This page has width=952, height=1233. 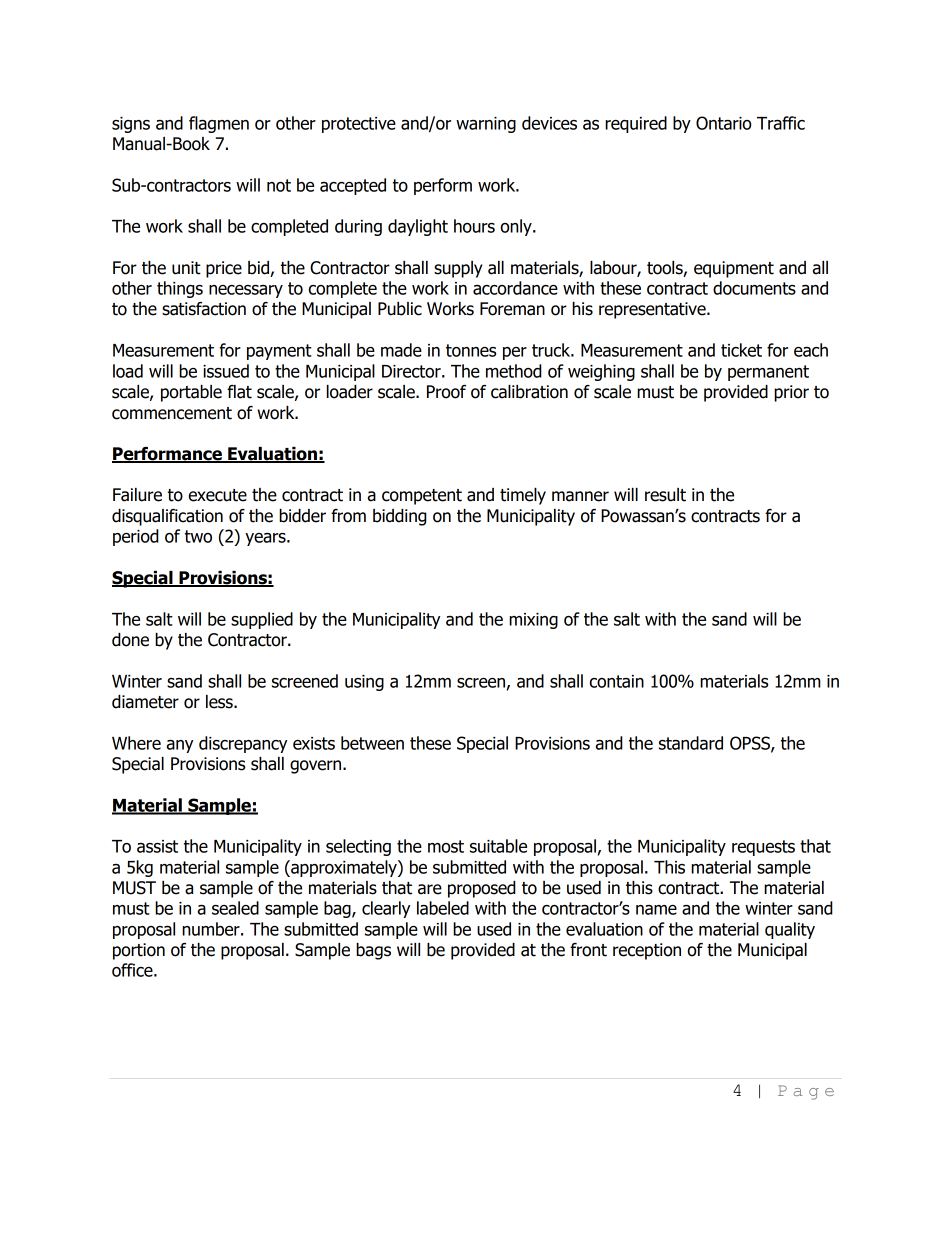 I want to click on warning, so click(x=486, y=125).
